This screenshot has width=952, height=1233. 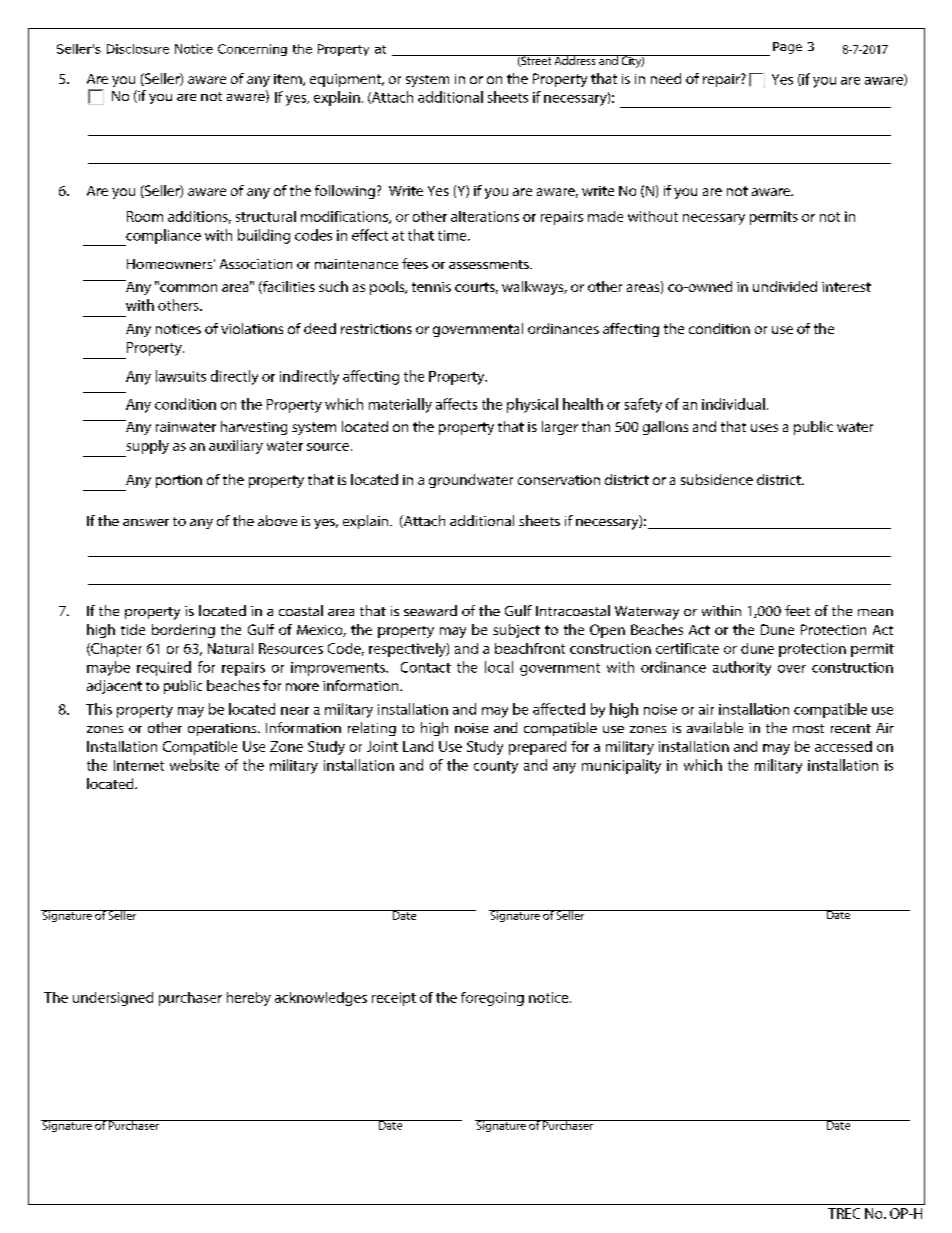 What do you see at coordinates (492, 999) in the screenshot?
I see `foregoing` at bounding box center [492, 999].
